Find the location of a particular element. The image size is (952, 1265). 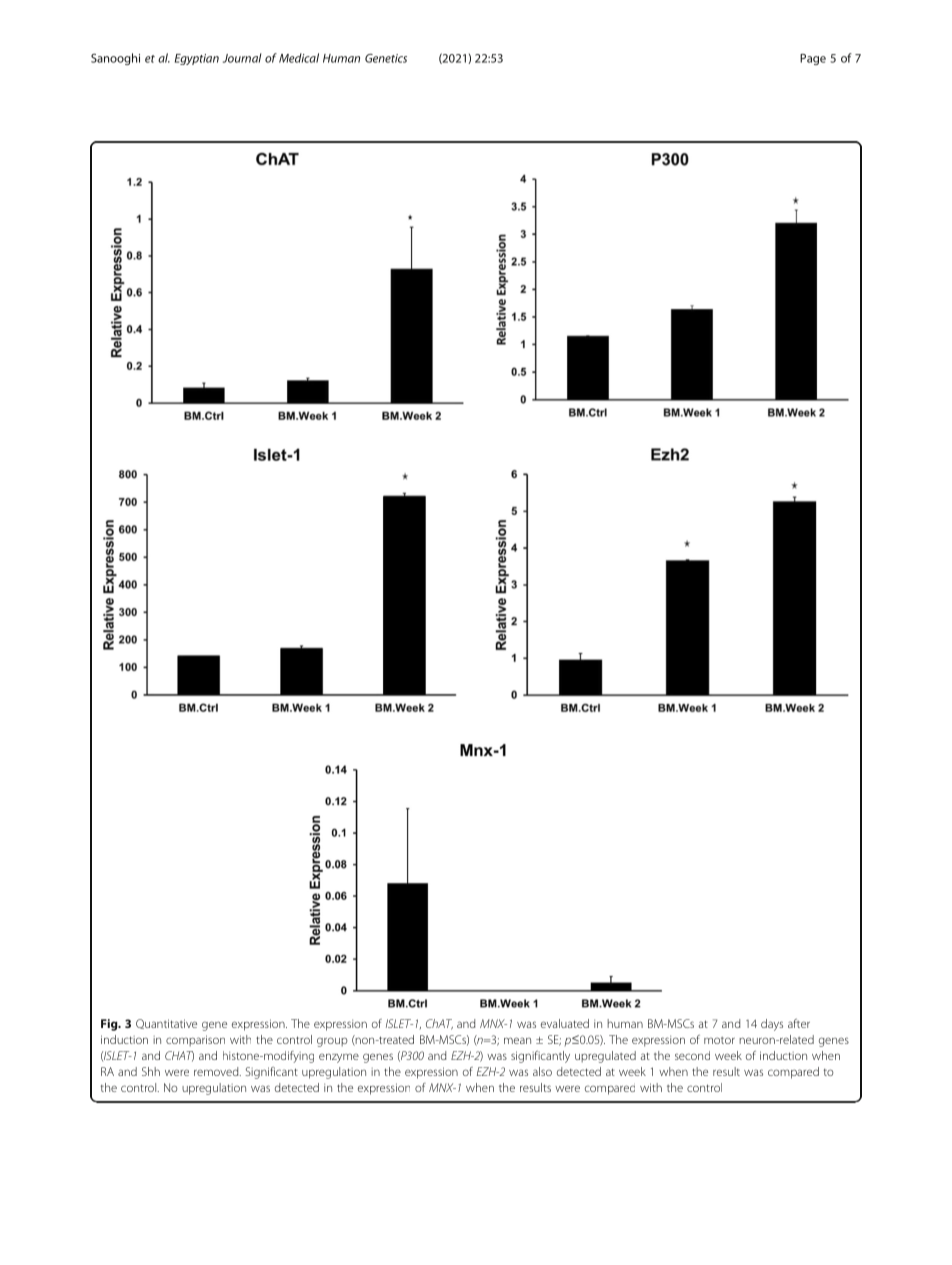

Medical is located at coordinates (299, 58).
